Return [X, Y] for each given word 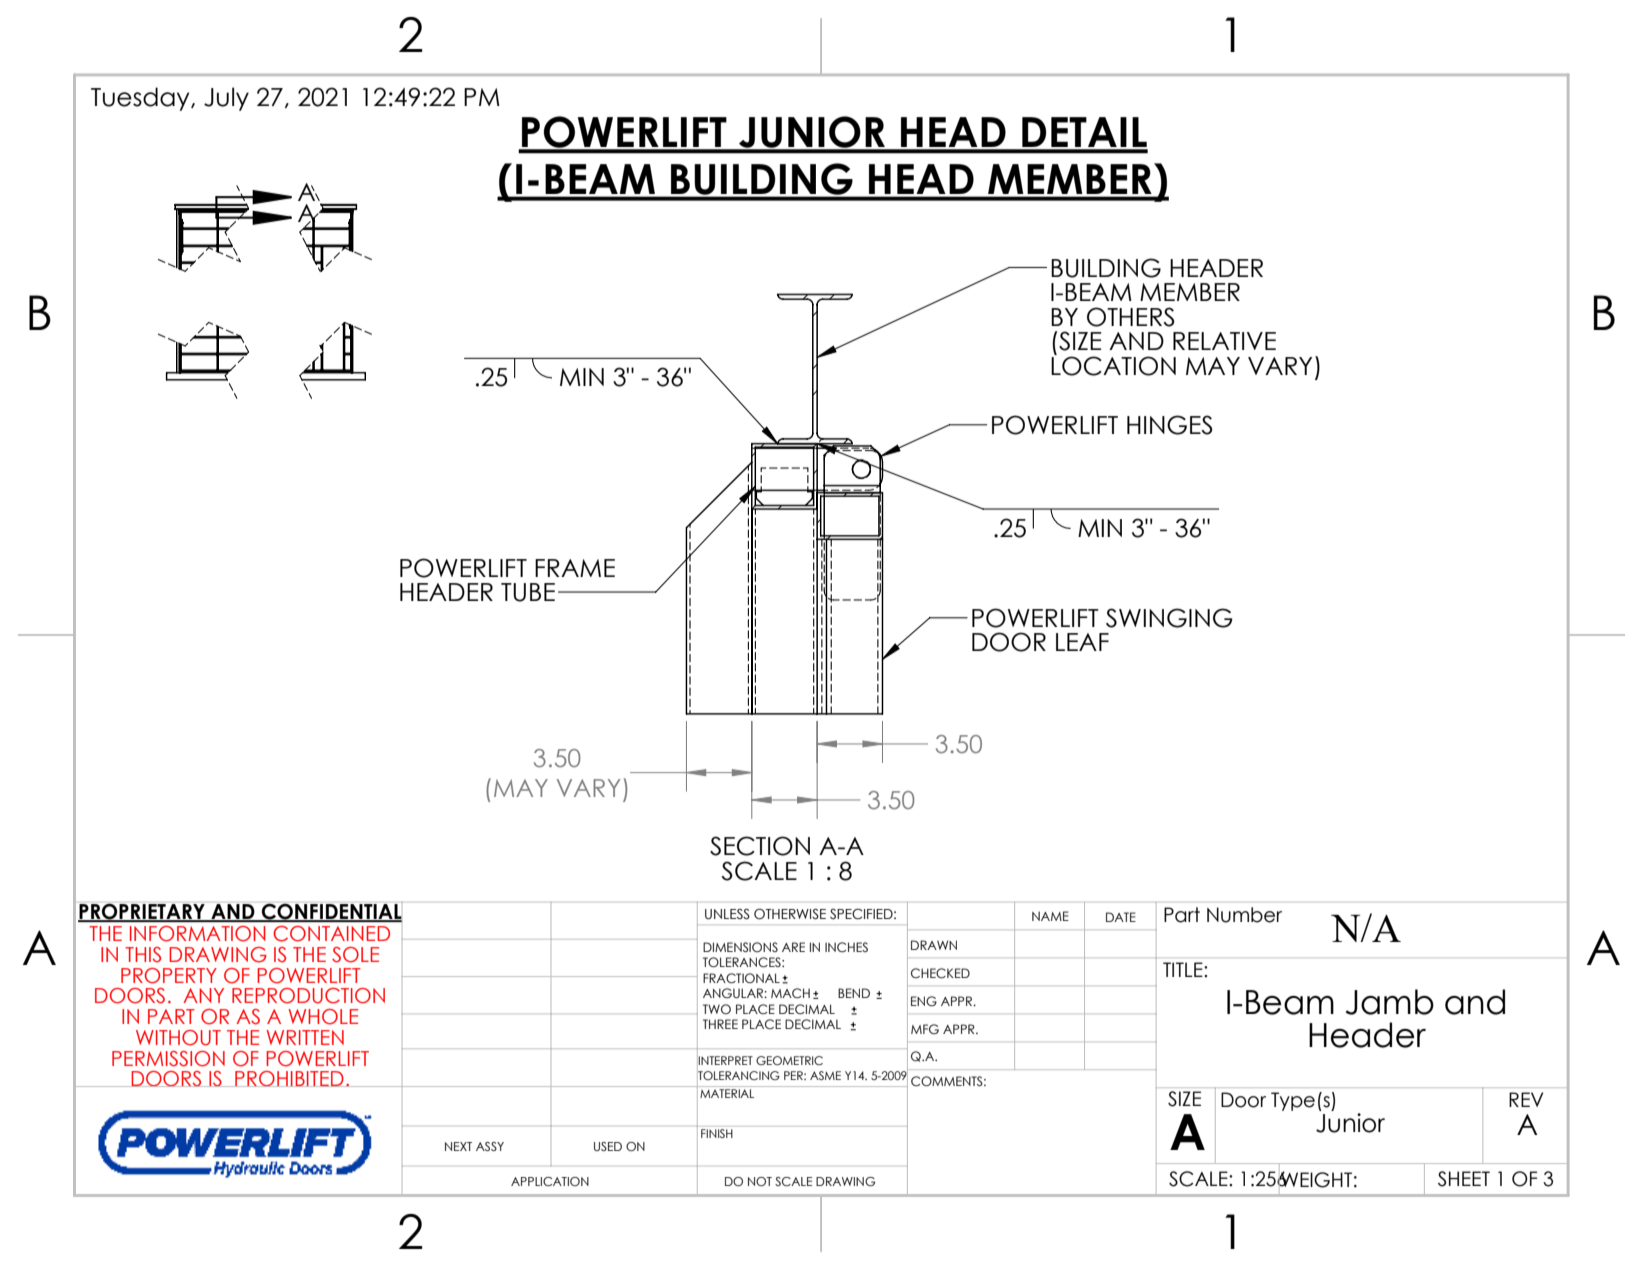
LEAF [1082, 642]
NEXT [458, 1146]
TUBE [528, 592]
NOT [760, 1181]
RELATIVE [1224, 341]
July [226, 99]
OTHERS [1131, 317]
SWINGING [1169, 618]
